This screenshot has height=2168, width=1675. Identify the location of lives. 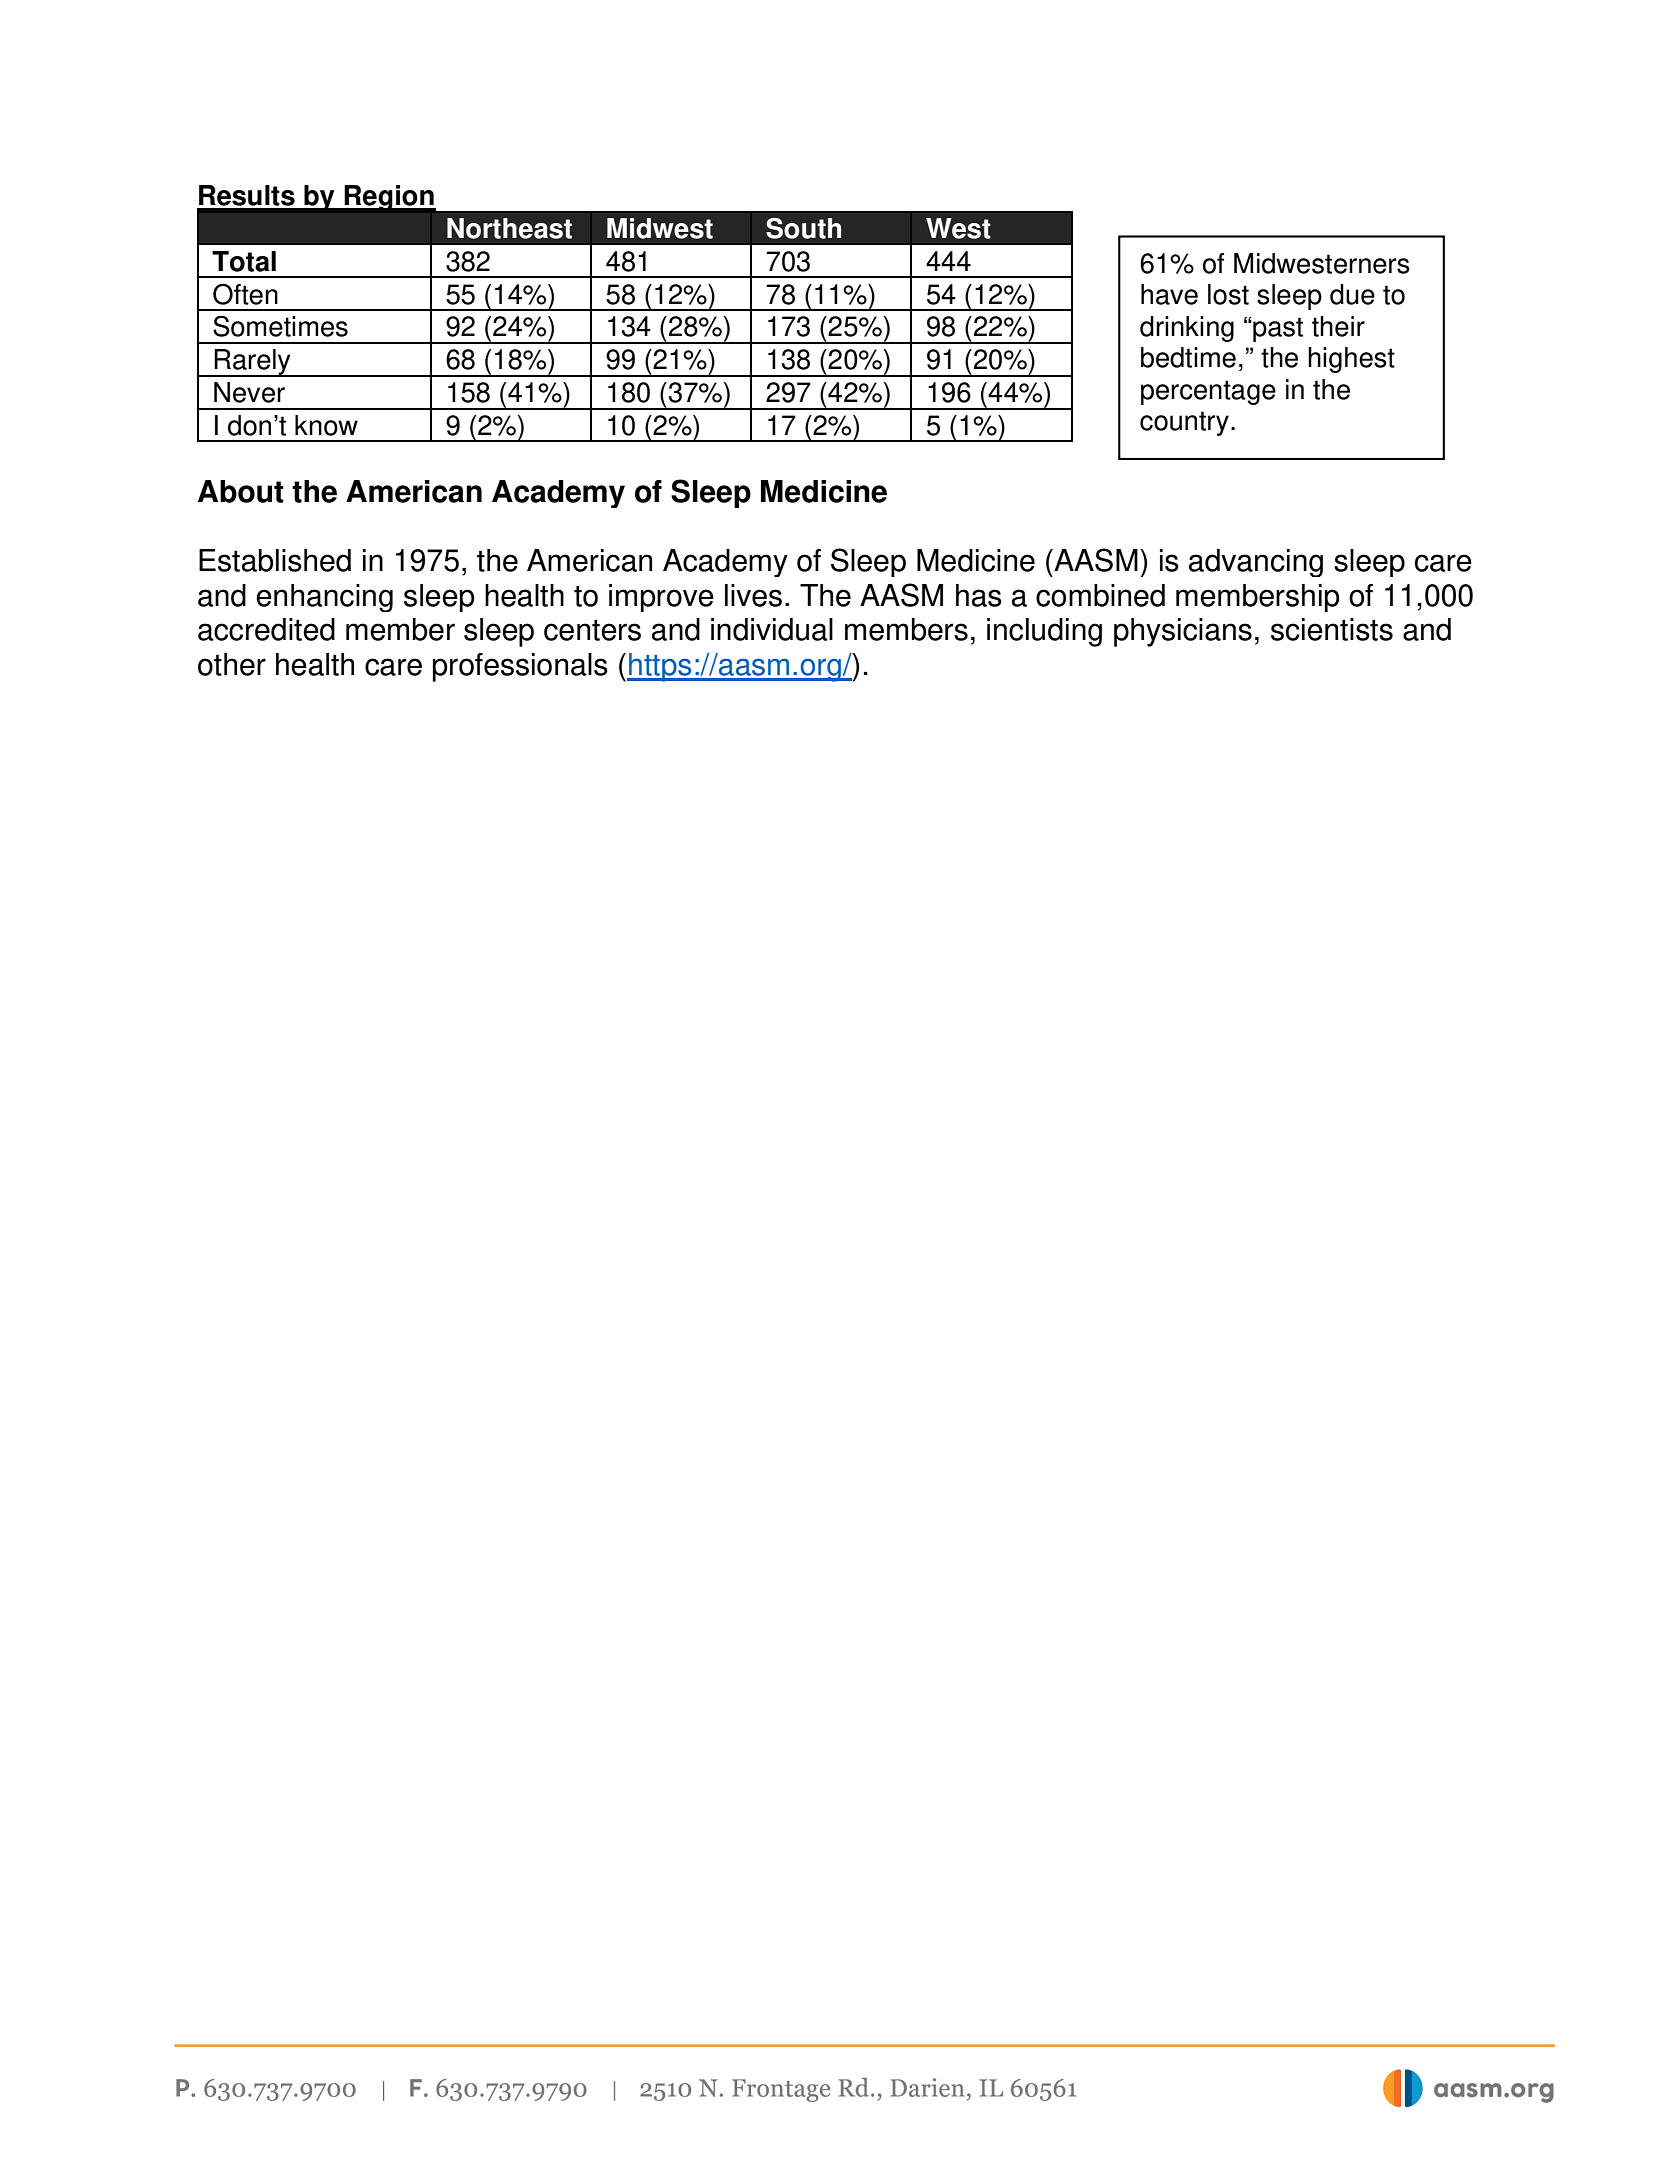
(753, 595).
